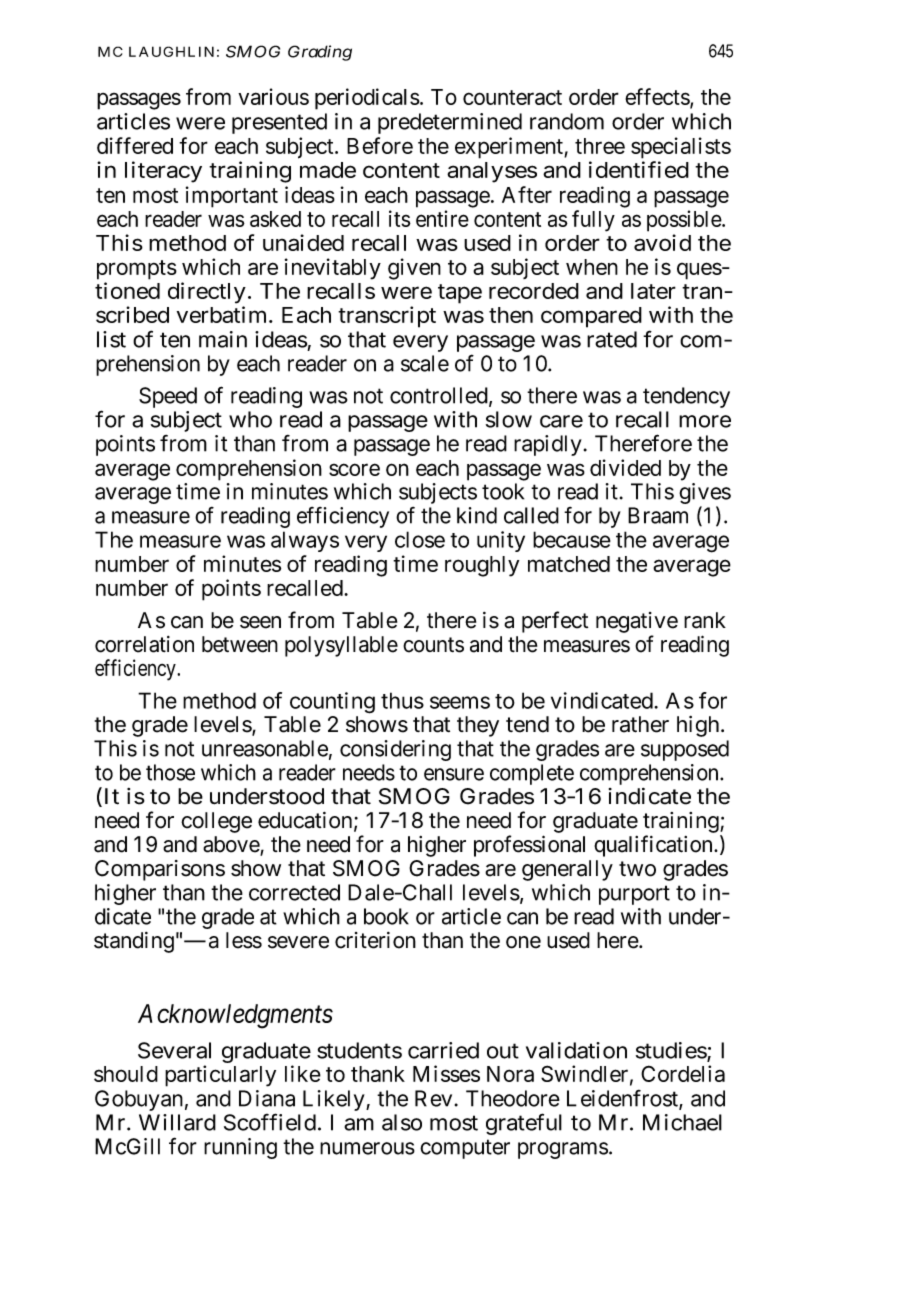  What do you see at coordinates (625, 467) in the screenshot?
I see `divided` at bounding box center [625, 467].
